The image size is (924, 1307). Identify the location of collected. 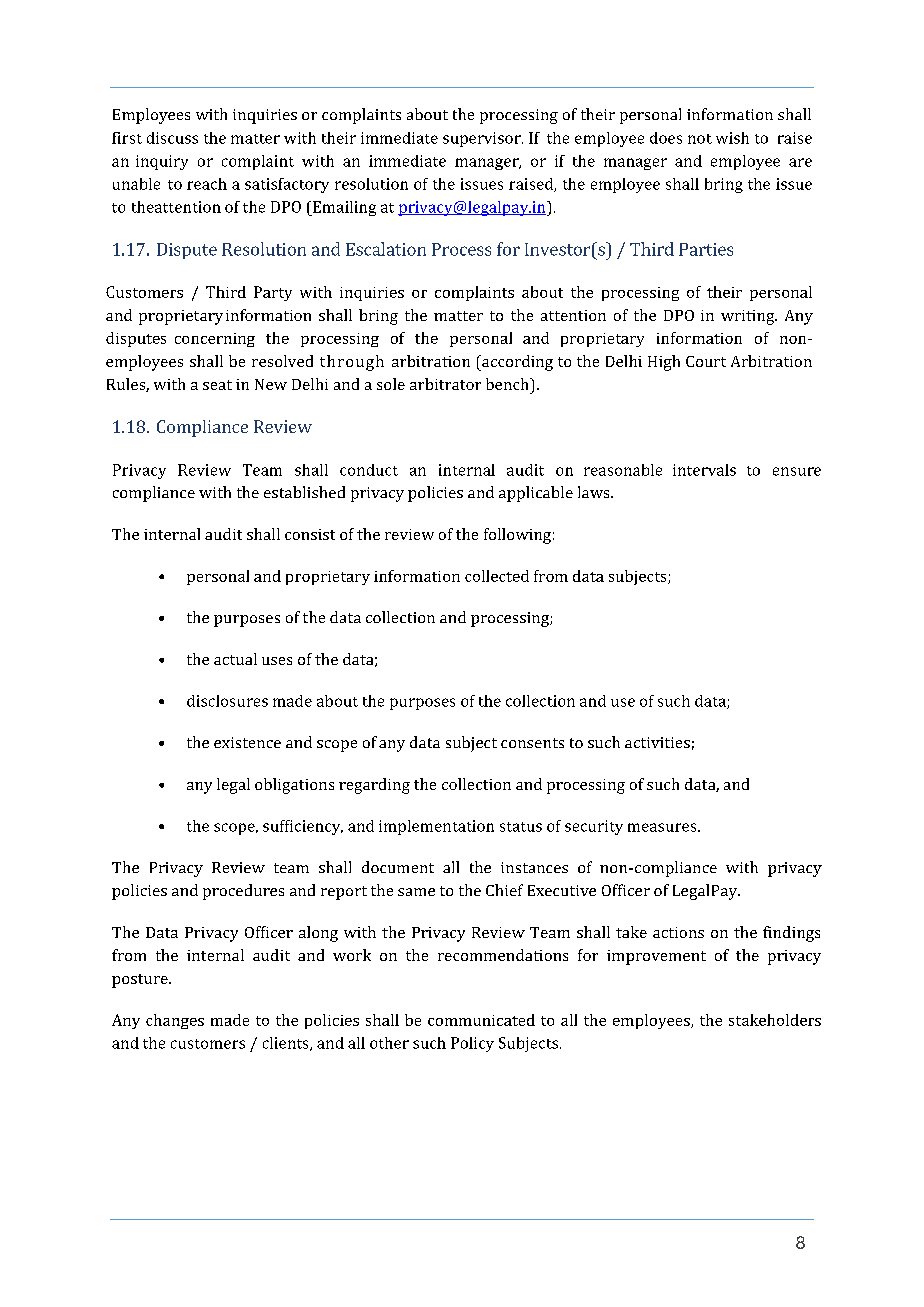
(497, 576).
